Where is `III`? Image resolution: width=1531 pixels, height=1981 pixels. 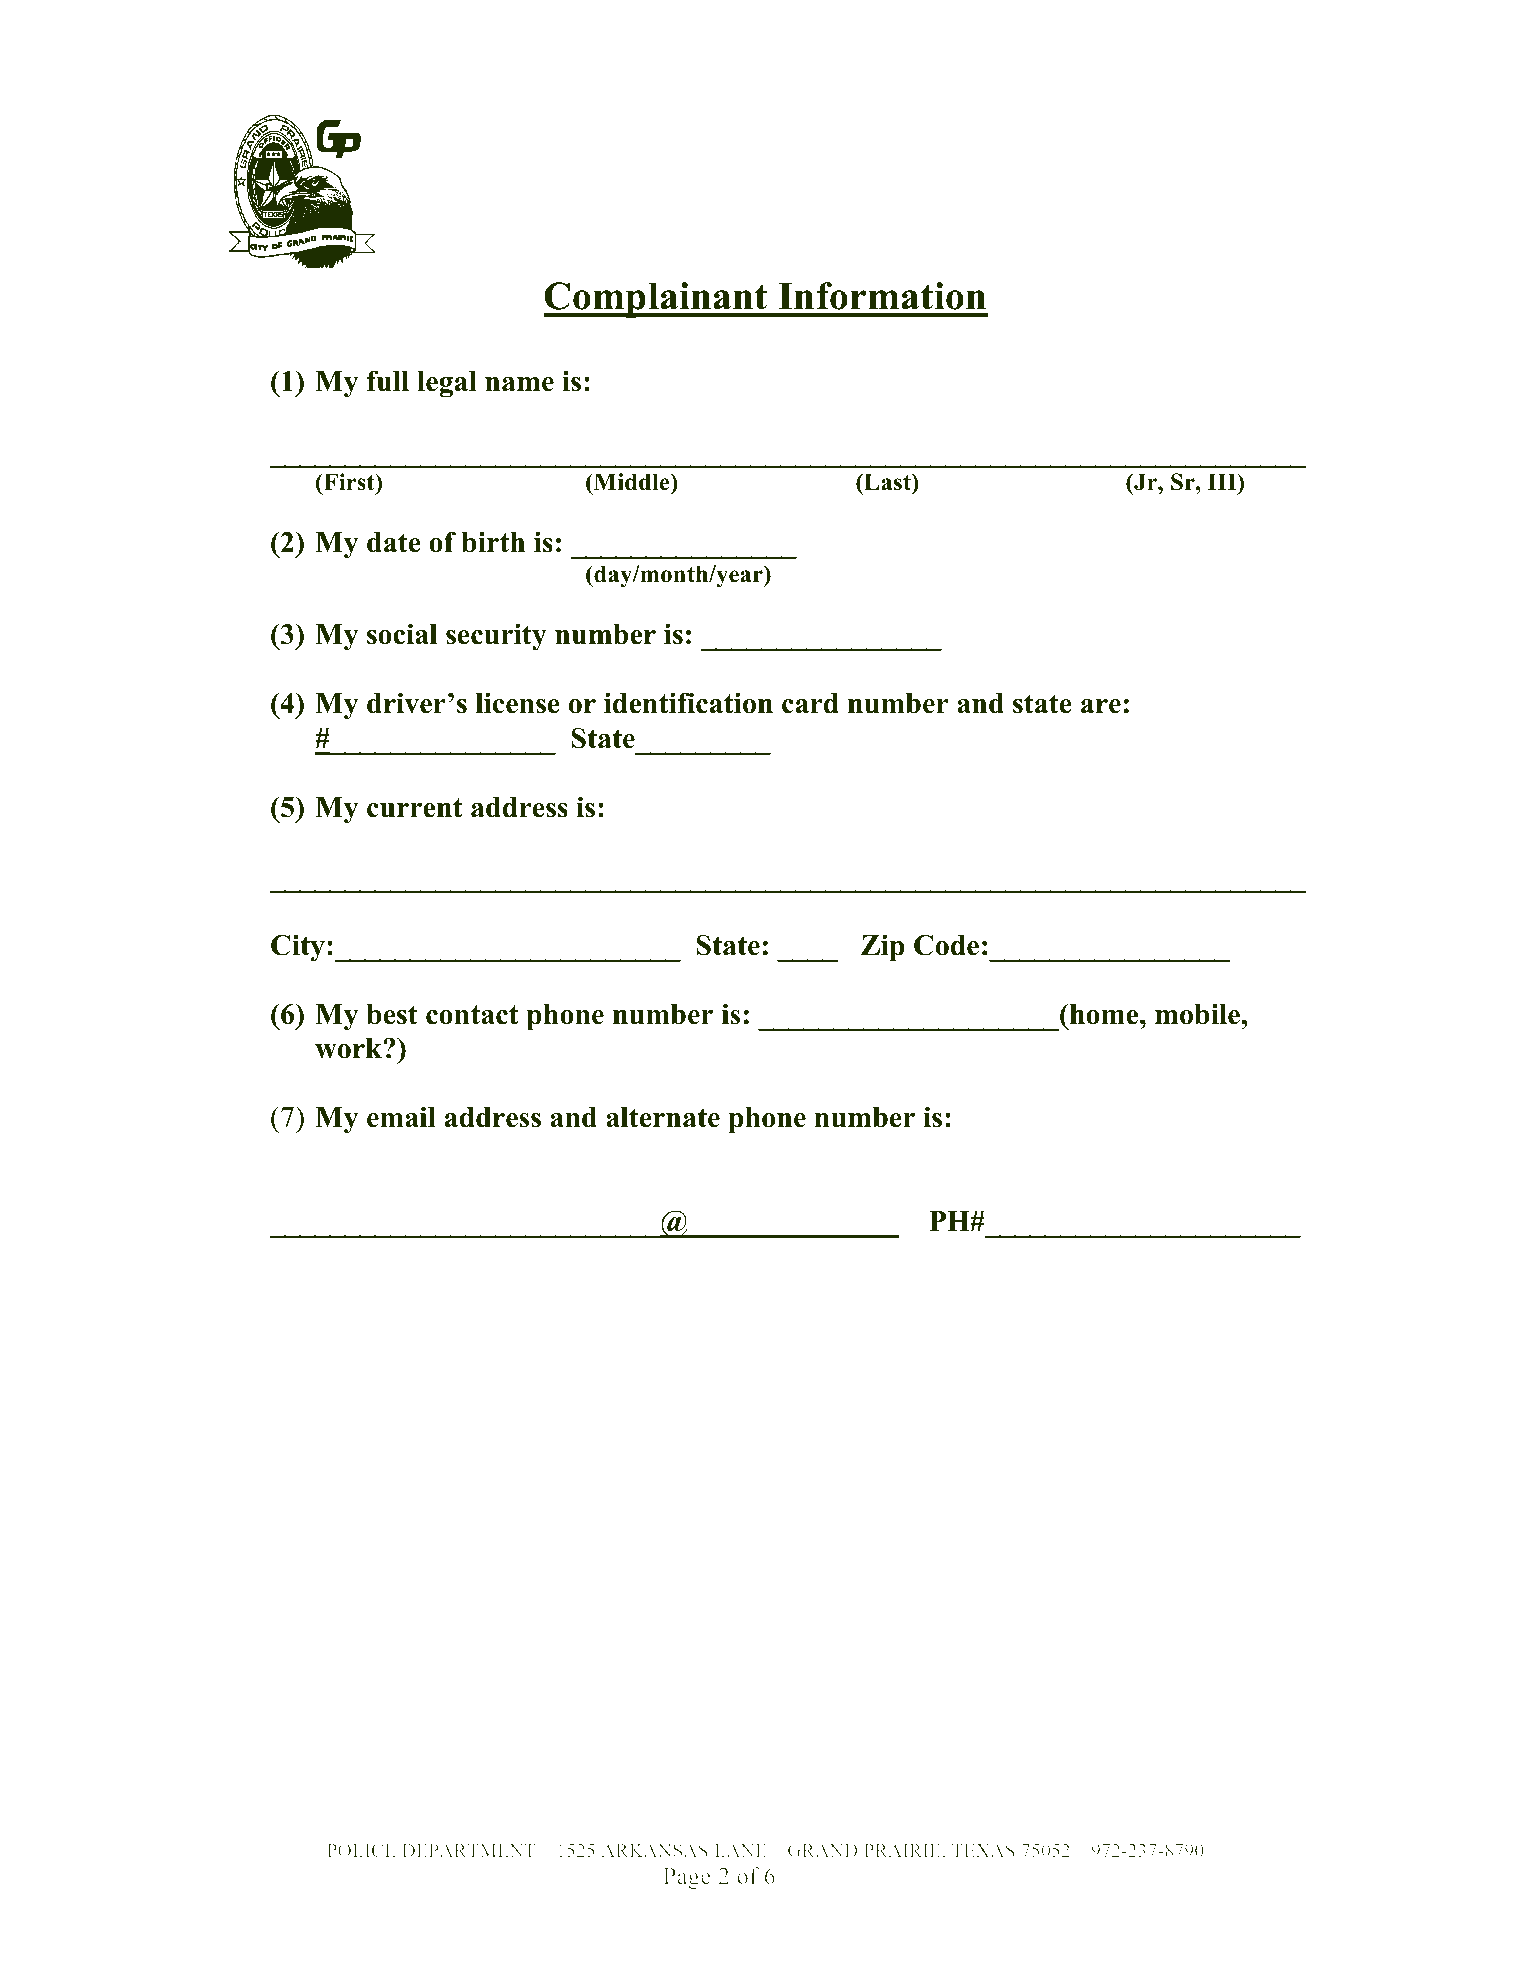
III is located at coordinates (1223, 481).
